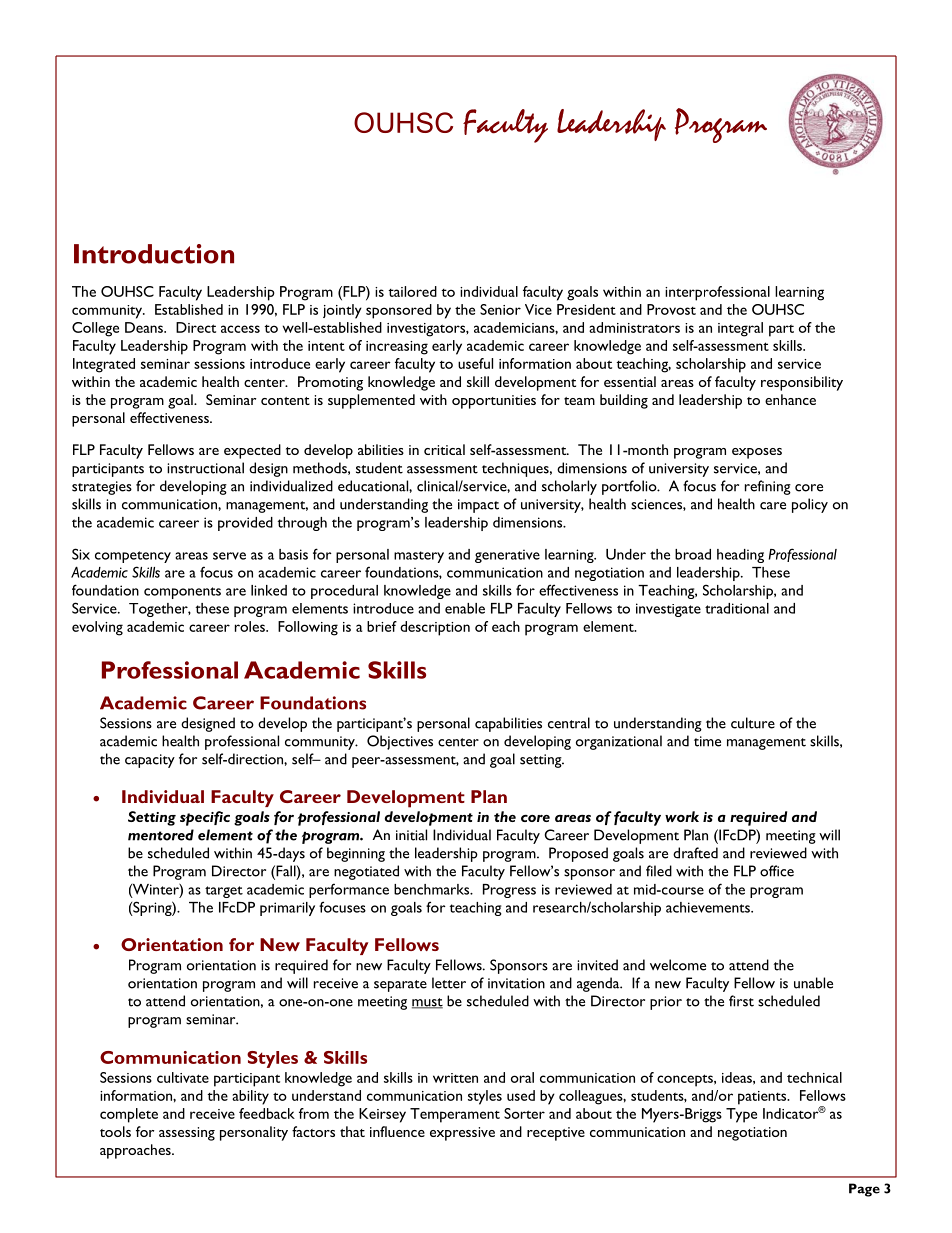 This screenshot has width=952, height=1233. What do you see at coordinates (777, 871) in the screenshot?
I see `office` at bounding box center [777, 871].
